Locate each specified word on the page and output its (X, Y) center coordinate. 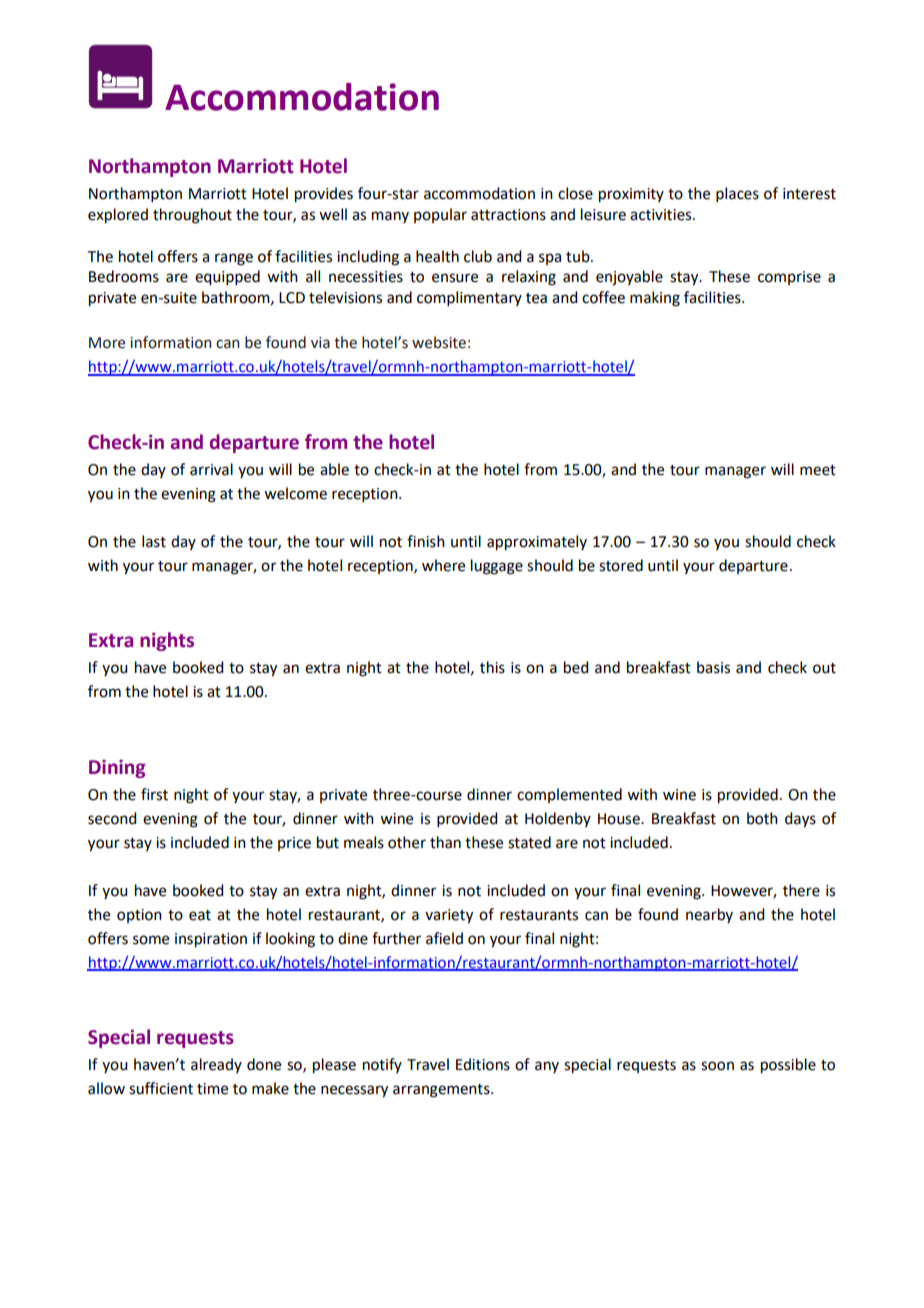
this (492, 667)
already (216, 1065)
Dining (117, 769)
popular (440, 215)
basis (713, 667)
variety (449, 916)
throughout (192, 216)
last (154, 541)
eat (200, 915)
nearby (709, 915)
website (439, 342)
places (737, 194)
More (107, 343)
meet (818, 470)
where (443, 565)
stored (621, 565)
